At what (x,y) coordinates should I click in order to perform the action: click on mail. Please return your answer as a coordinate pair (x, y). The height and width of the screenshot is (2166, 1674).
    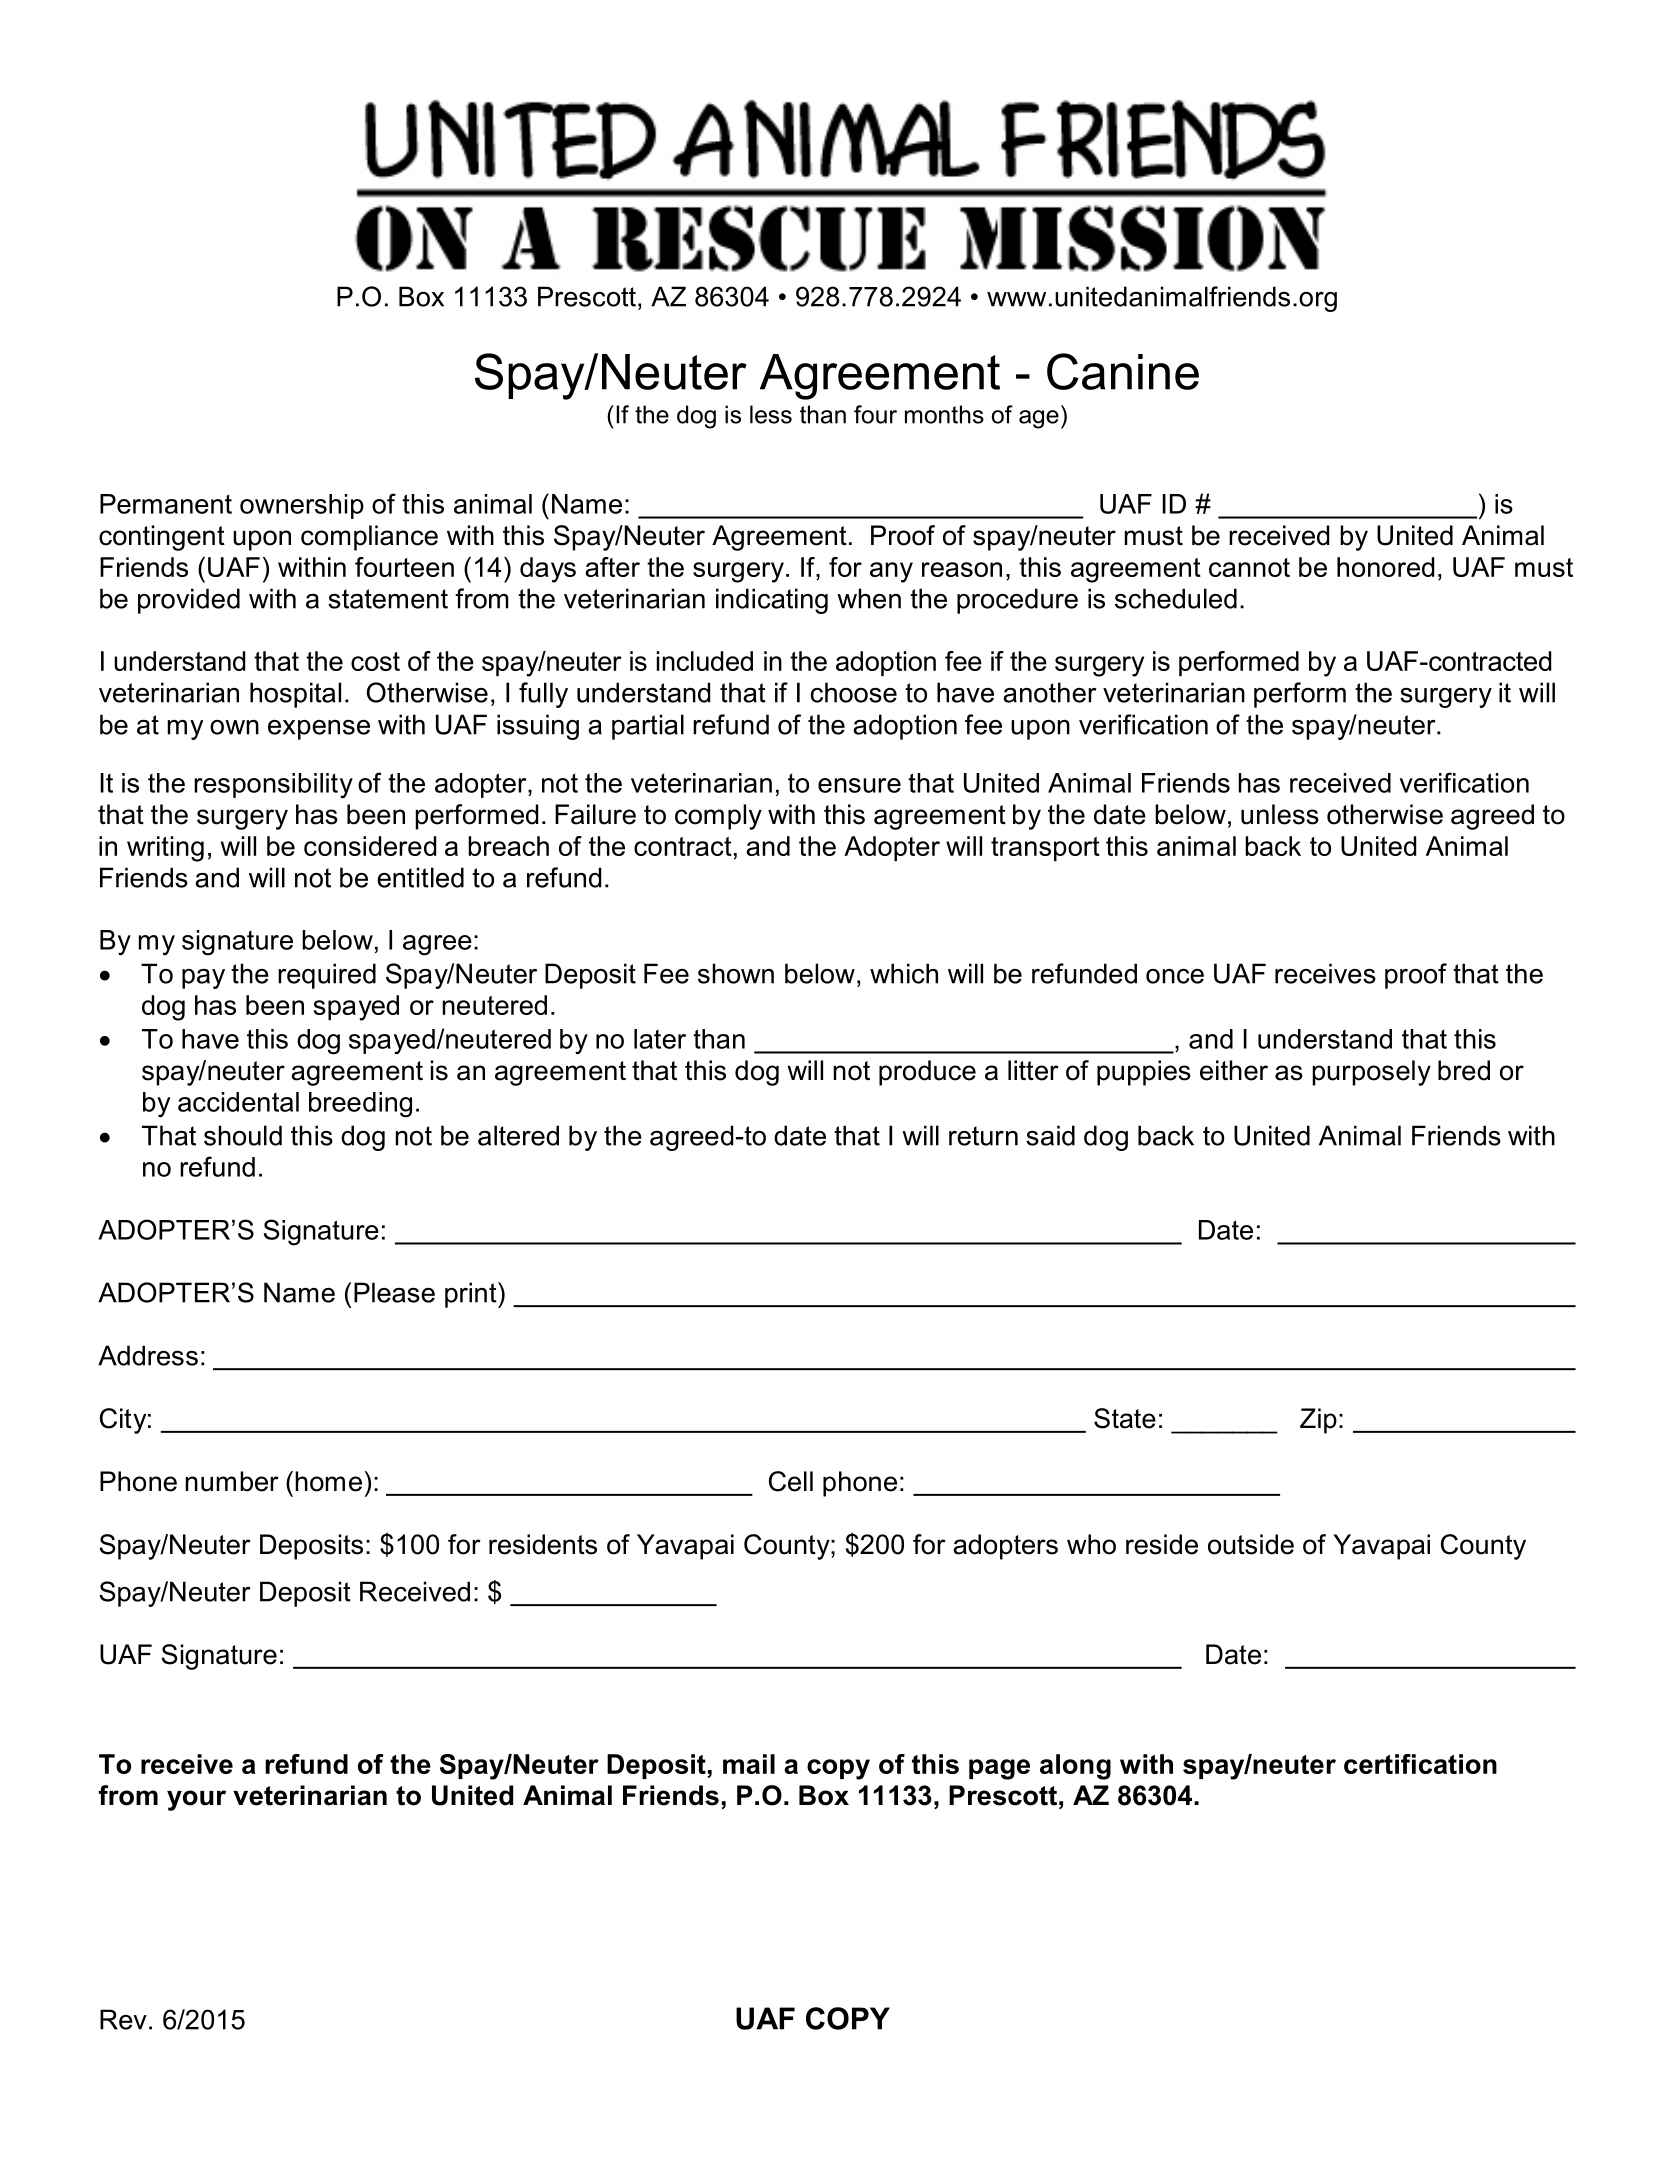
    Looking at the image, I should click on (749, 1764).
